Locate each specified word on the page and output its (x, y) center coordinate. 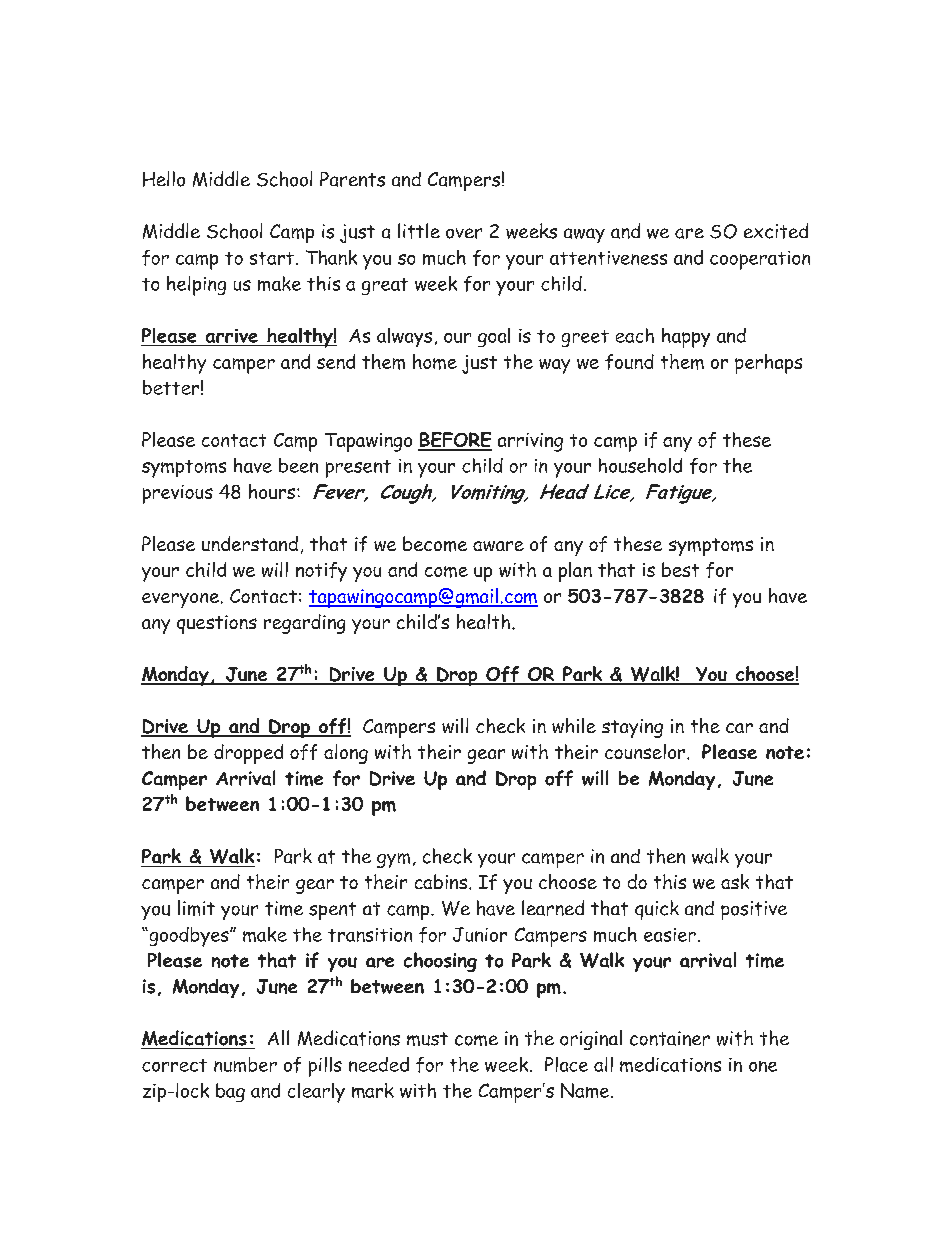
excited (776, 231)
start (272, 258)
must (427, 1039)
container (670, 1038)
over (464, 233)
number (245, 1064)
